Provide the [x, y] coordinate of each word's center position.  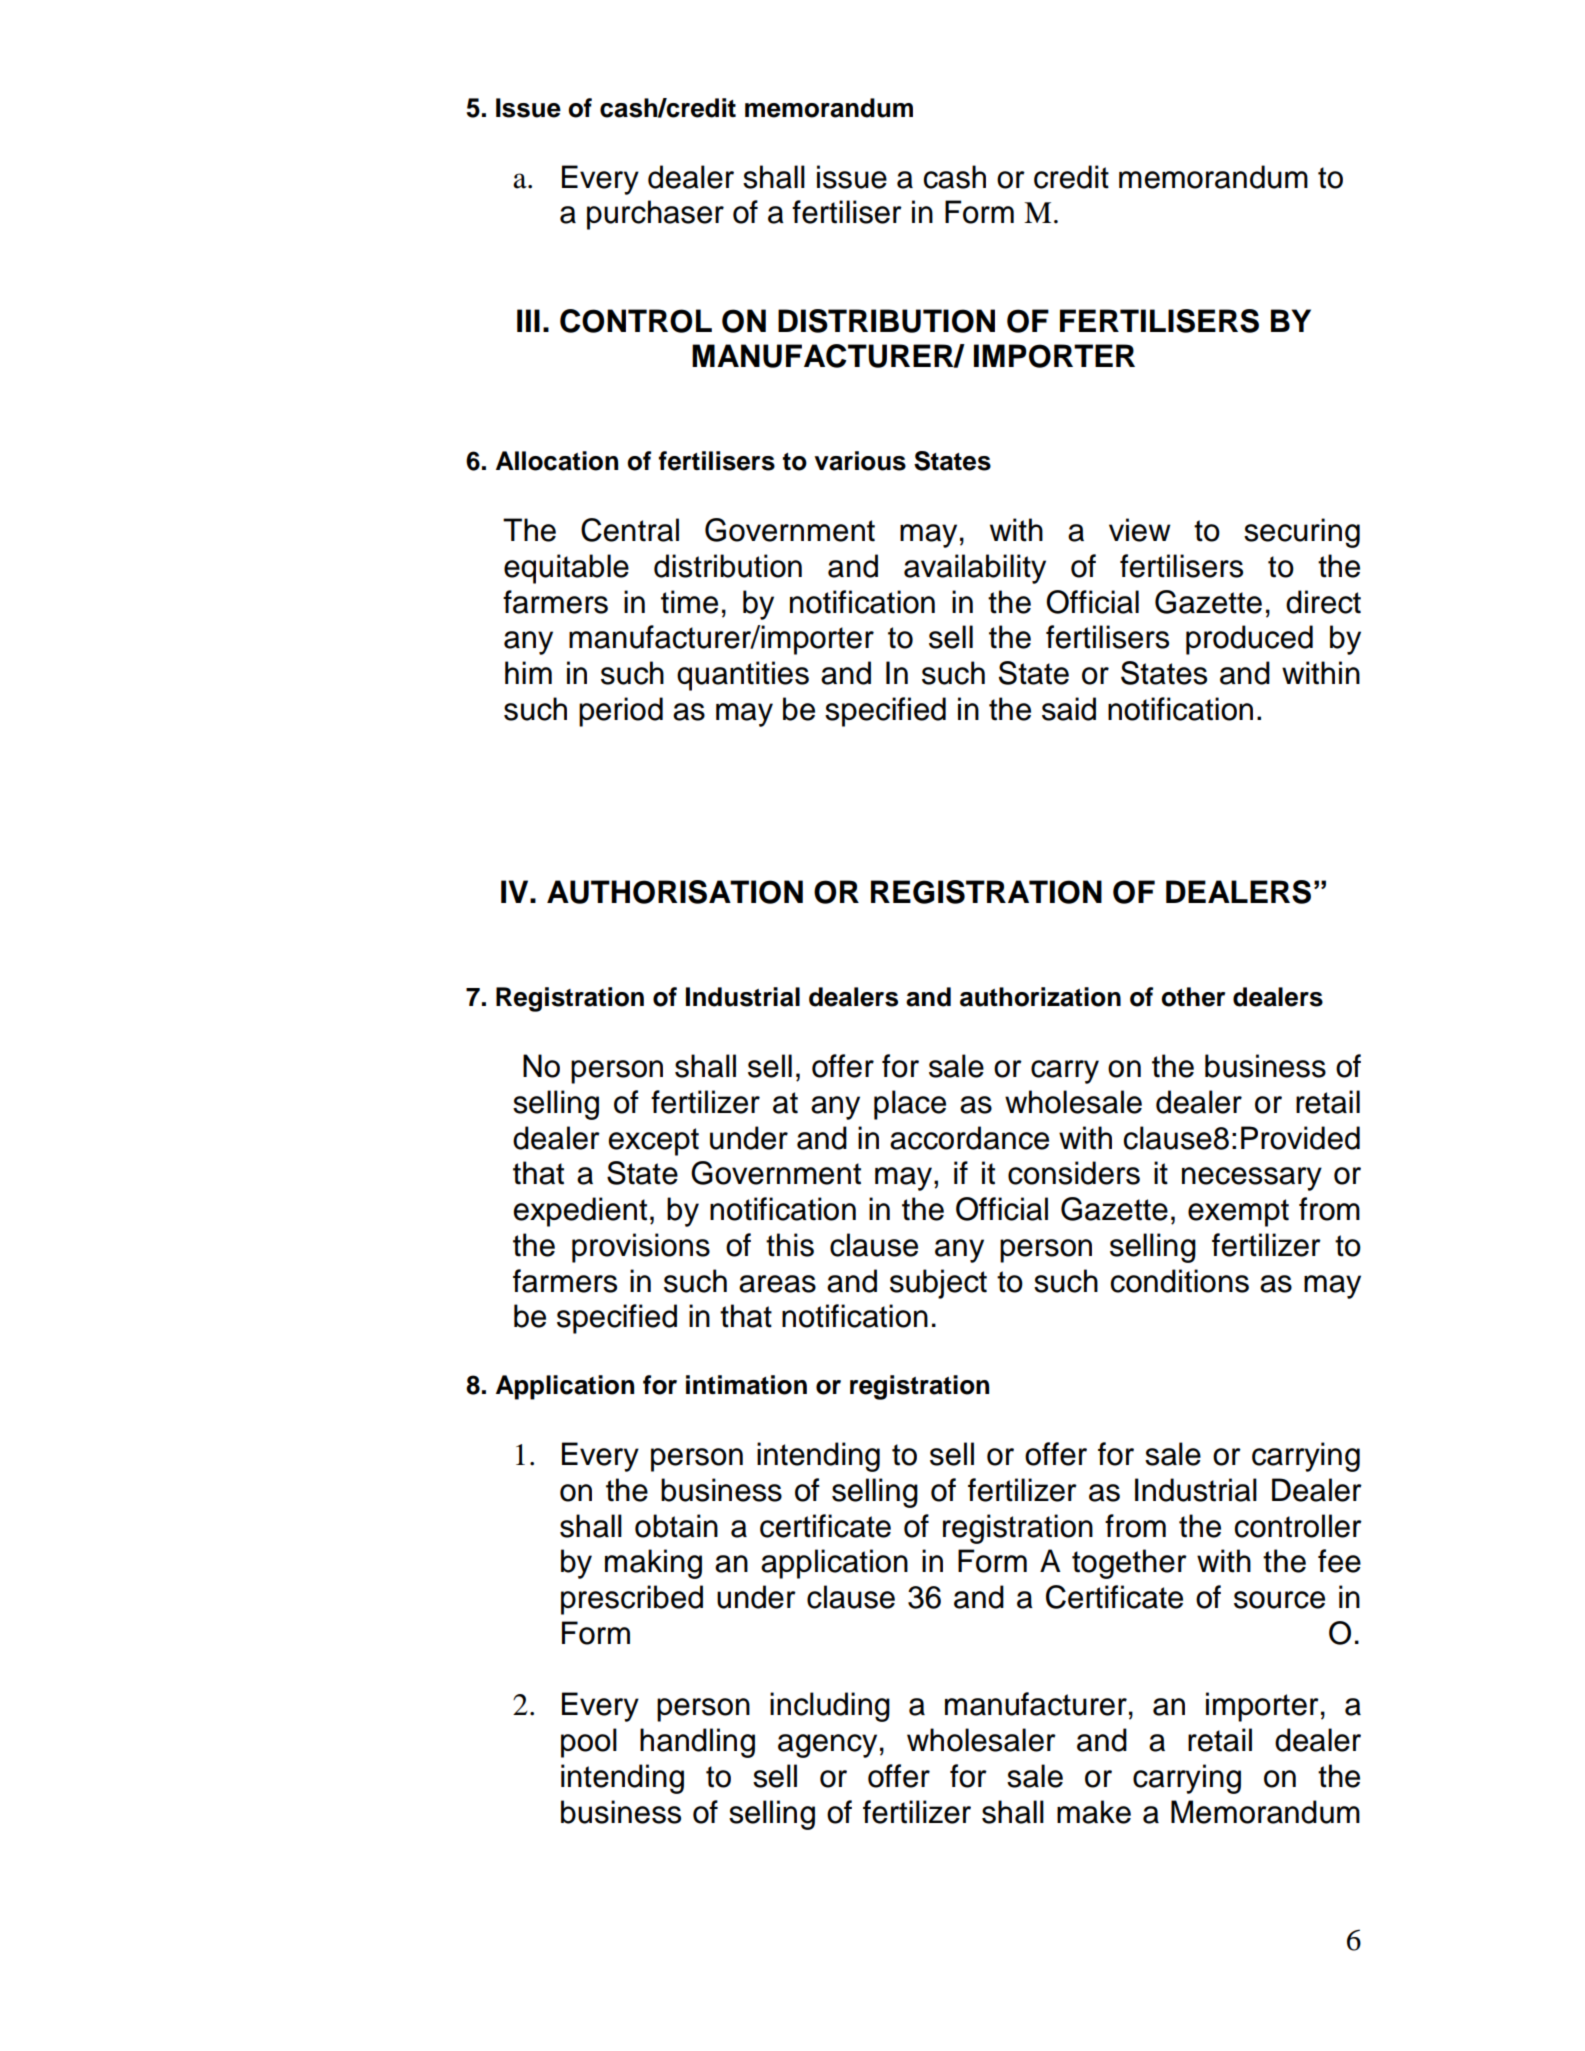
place [910, 1105]
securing [1302, 533]
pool [589, 1743]
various [860, 461]
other [1193, 997]
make [1094, 1812]
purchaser [655, 215]
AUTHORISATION [675, 892]
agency [827, 1746]
